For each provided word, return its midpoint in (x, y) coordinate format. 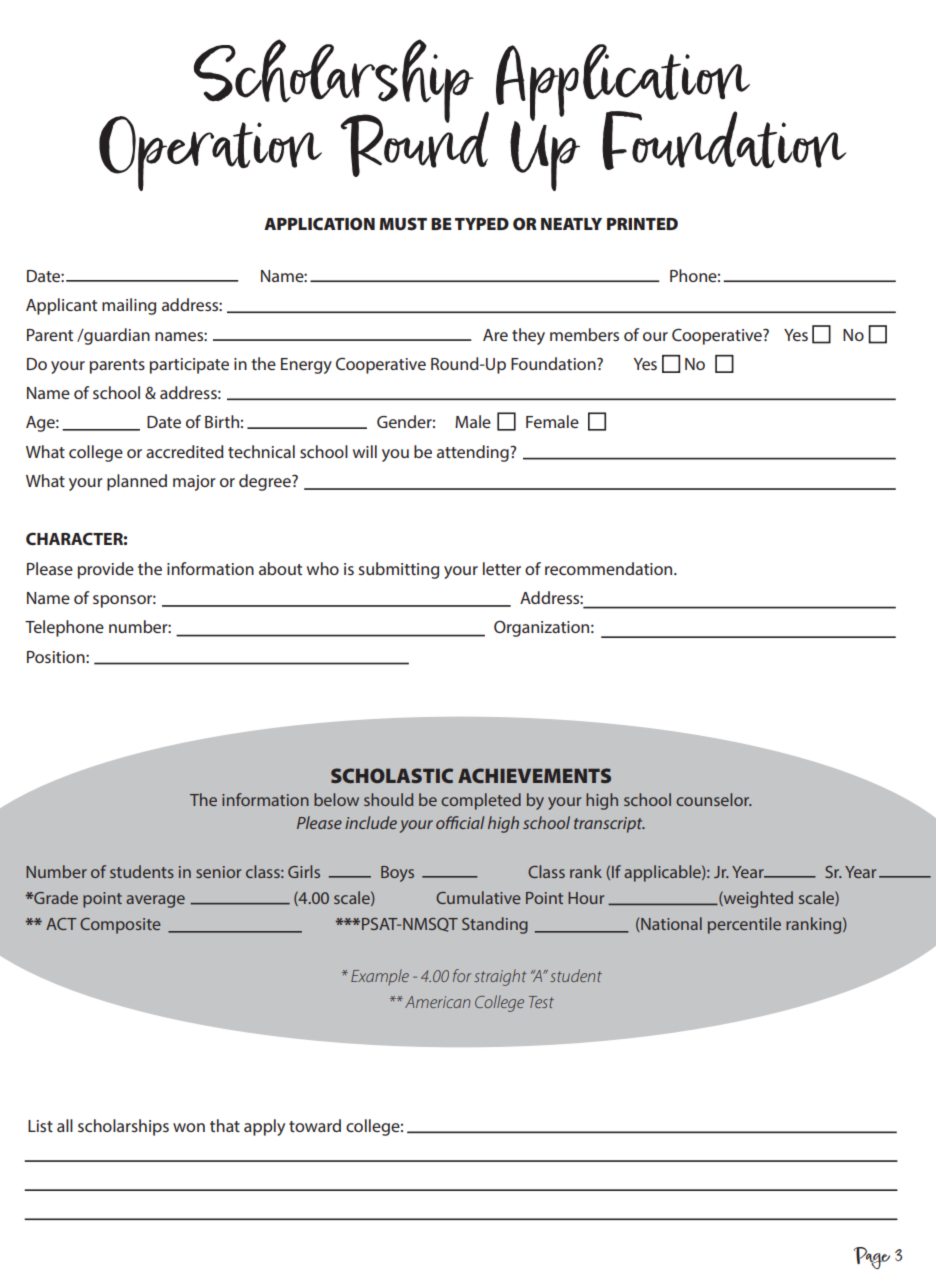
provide (106, 570)
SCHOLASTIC (392, 775)
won (189, 1127)
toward (315, 1125)
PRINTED (642, 224)
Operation (210, 153)
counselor (714, 799)
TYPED (482, 224)
